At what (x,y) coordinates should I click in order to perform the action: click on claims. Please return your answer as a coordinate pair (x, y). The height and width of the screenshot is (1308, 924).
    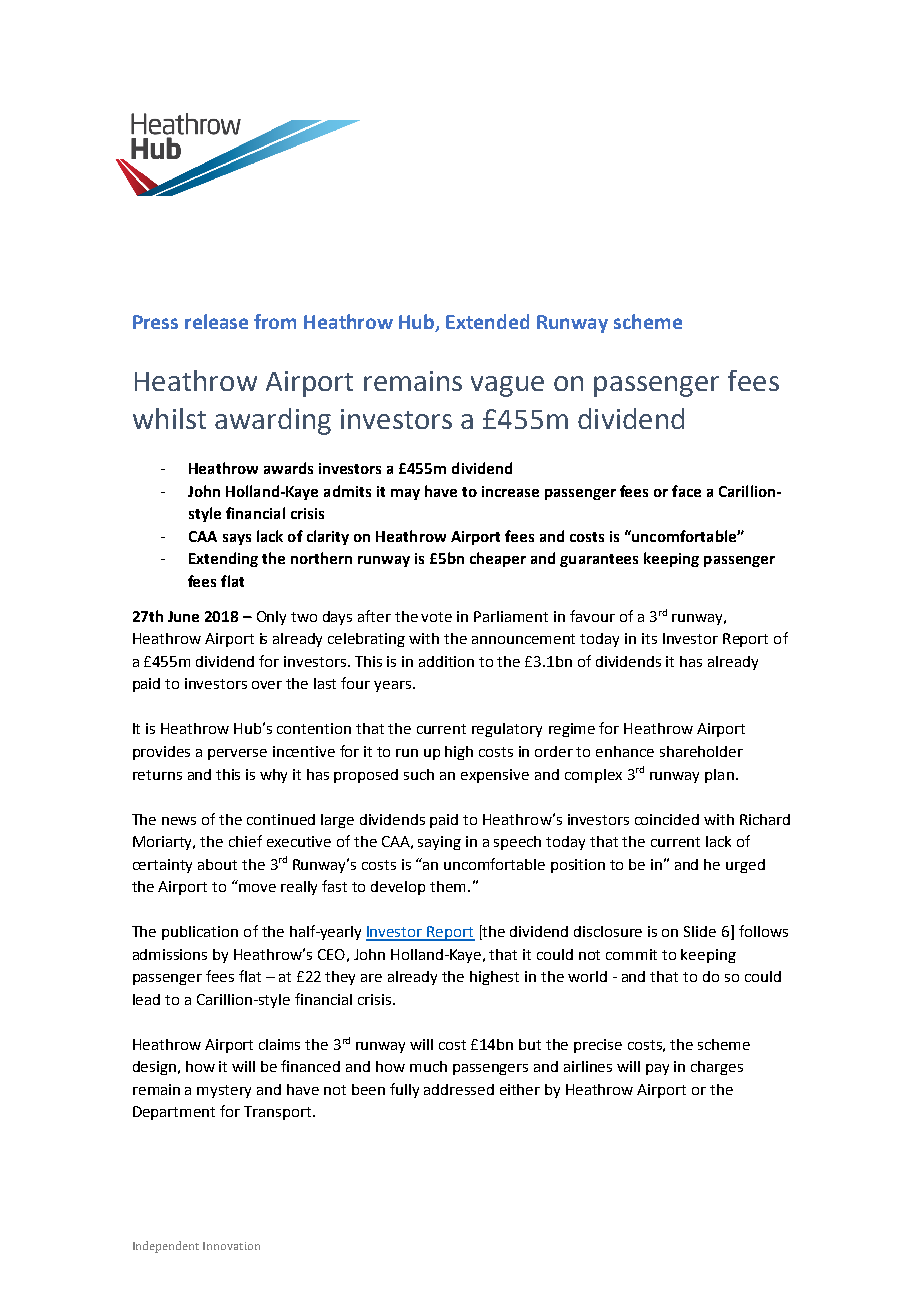
    Looking at the image, I should click on (279, 1044).
